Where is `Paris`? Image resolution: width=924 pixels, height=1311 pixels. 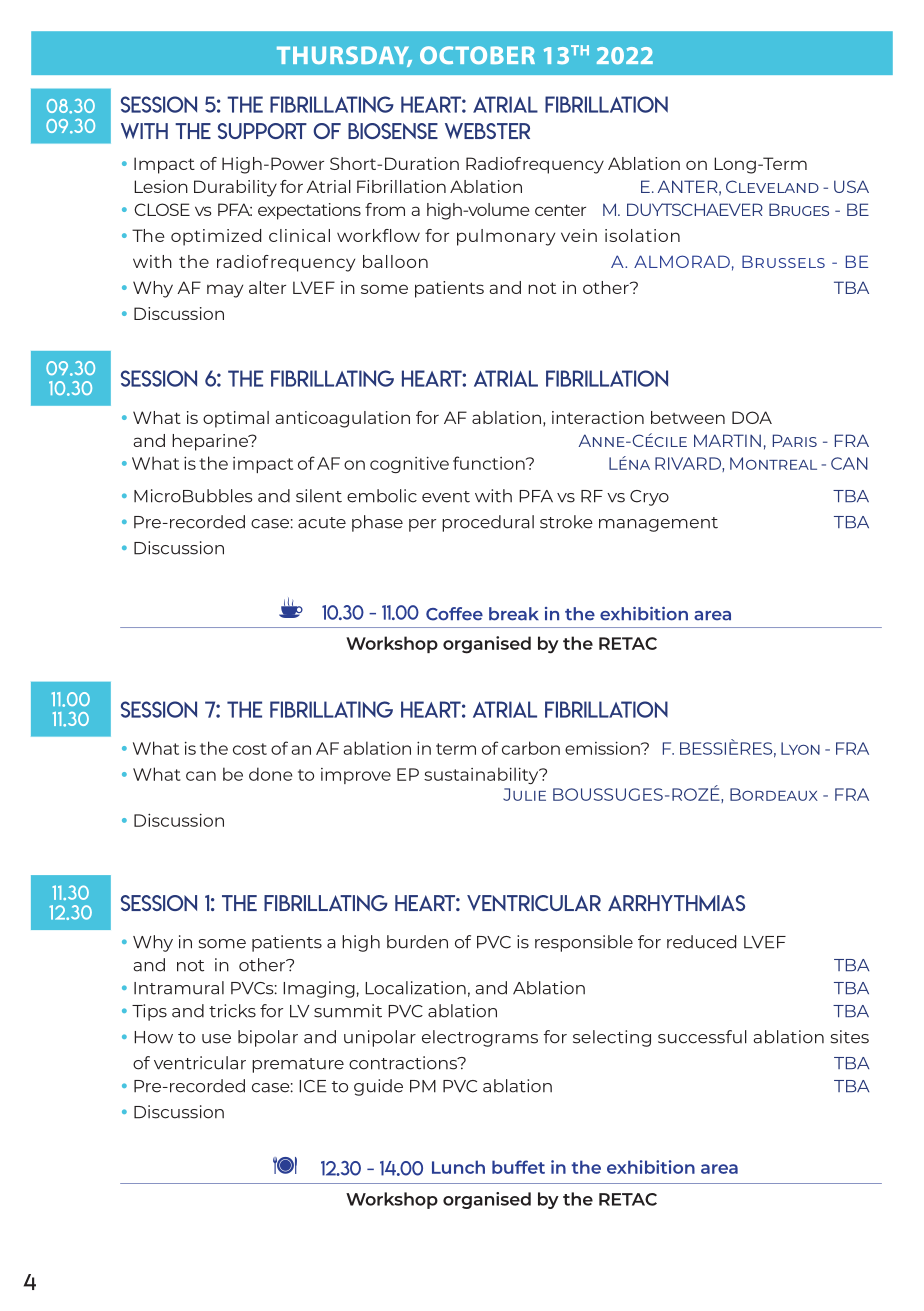 Paris is located at coordinates (795, 440).
